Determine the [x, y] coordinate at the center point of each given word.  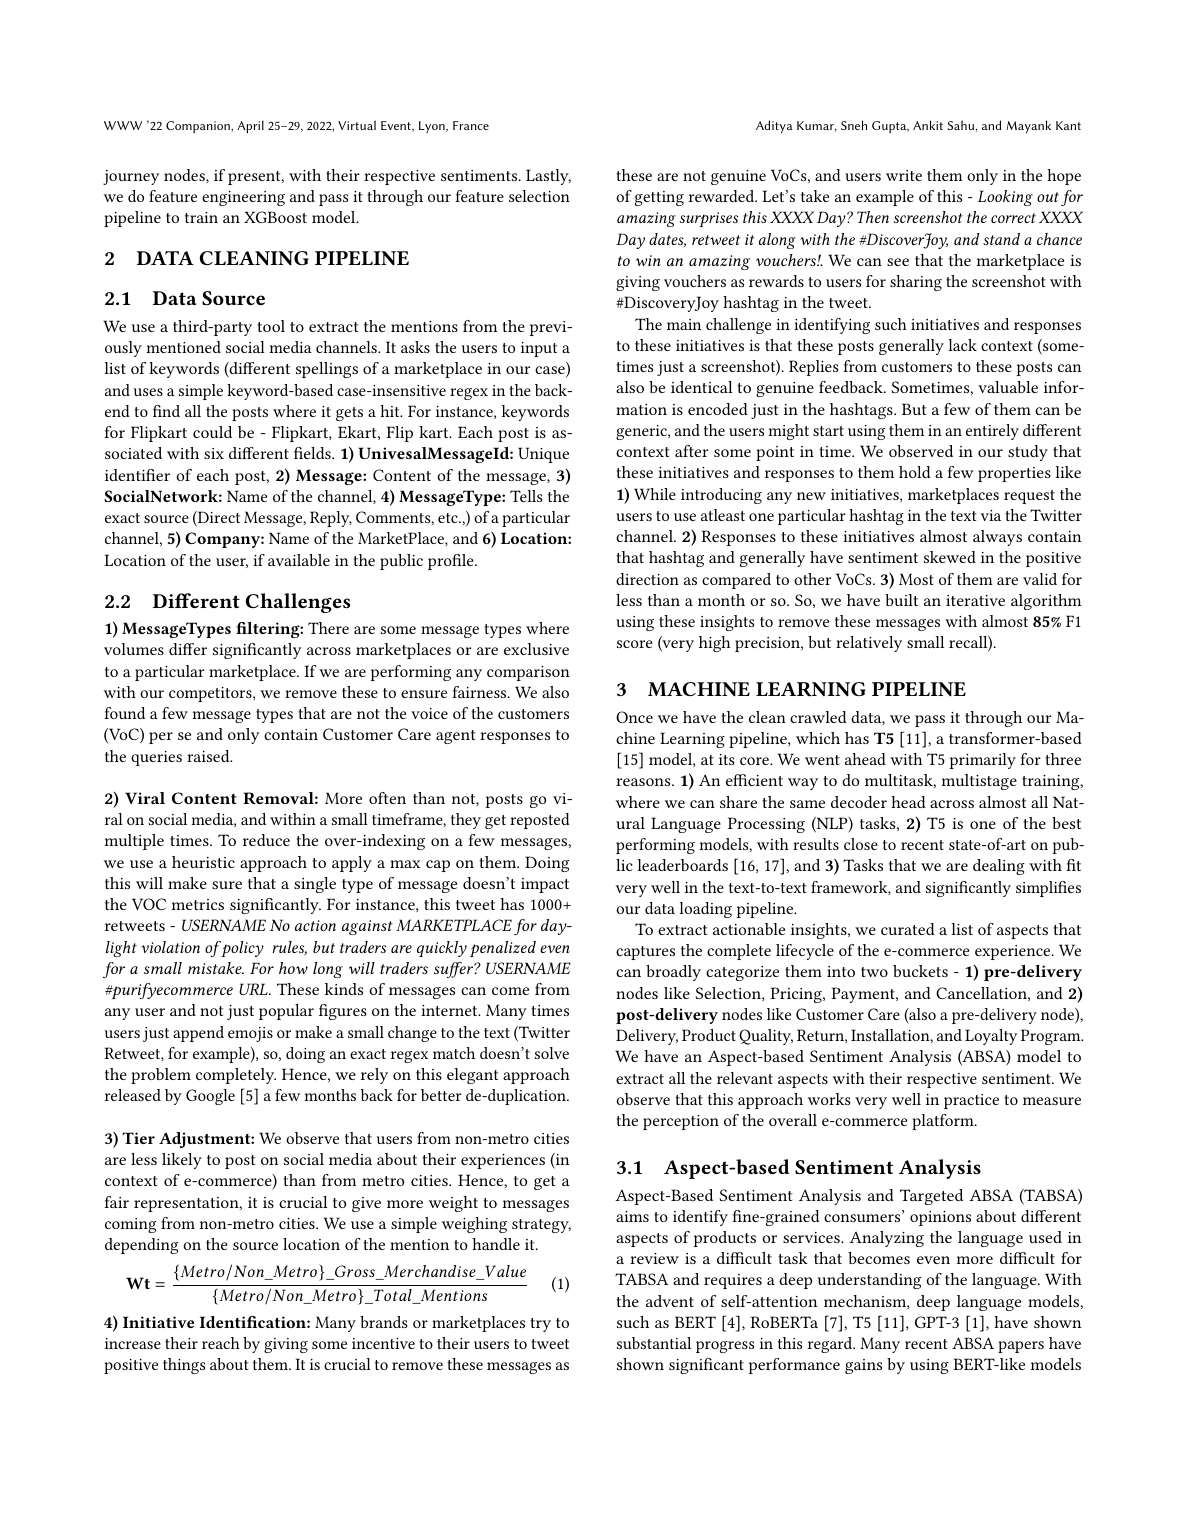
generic [642, 432]
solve [552, 1053]
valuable [1008, 387]
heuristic [203, 862]
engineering [243, 198]
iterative [975, 600]
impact [545, 885]
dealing [999, 867]
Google [210, 1097]
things [184, 1366]
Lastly [548, 177]
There [328, 628]
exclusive [536, 649]
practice [971, 1101]
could [212, 432]
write [904, 175]
